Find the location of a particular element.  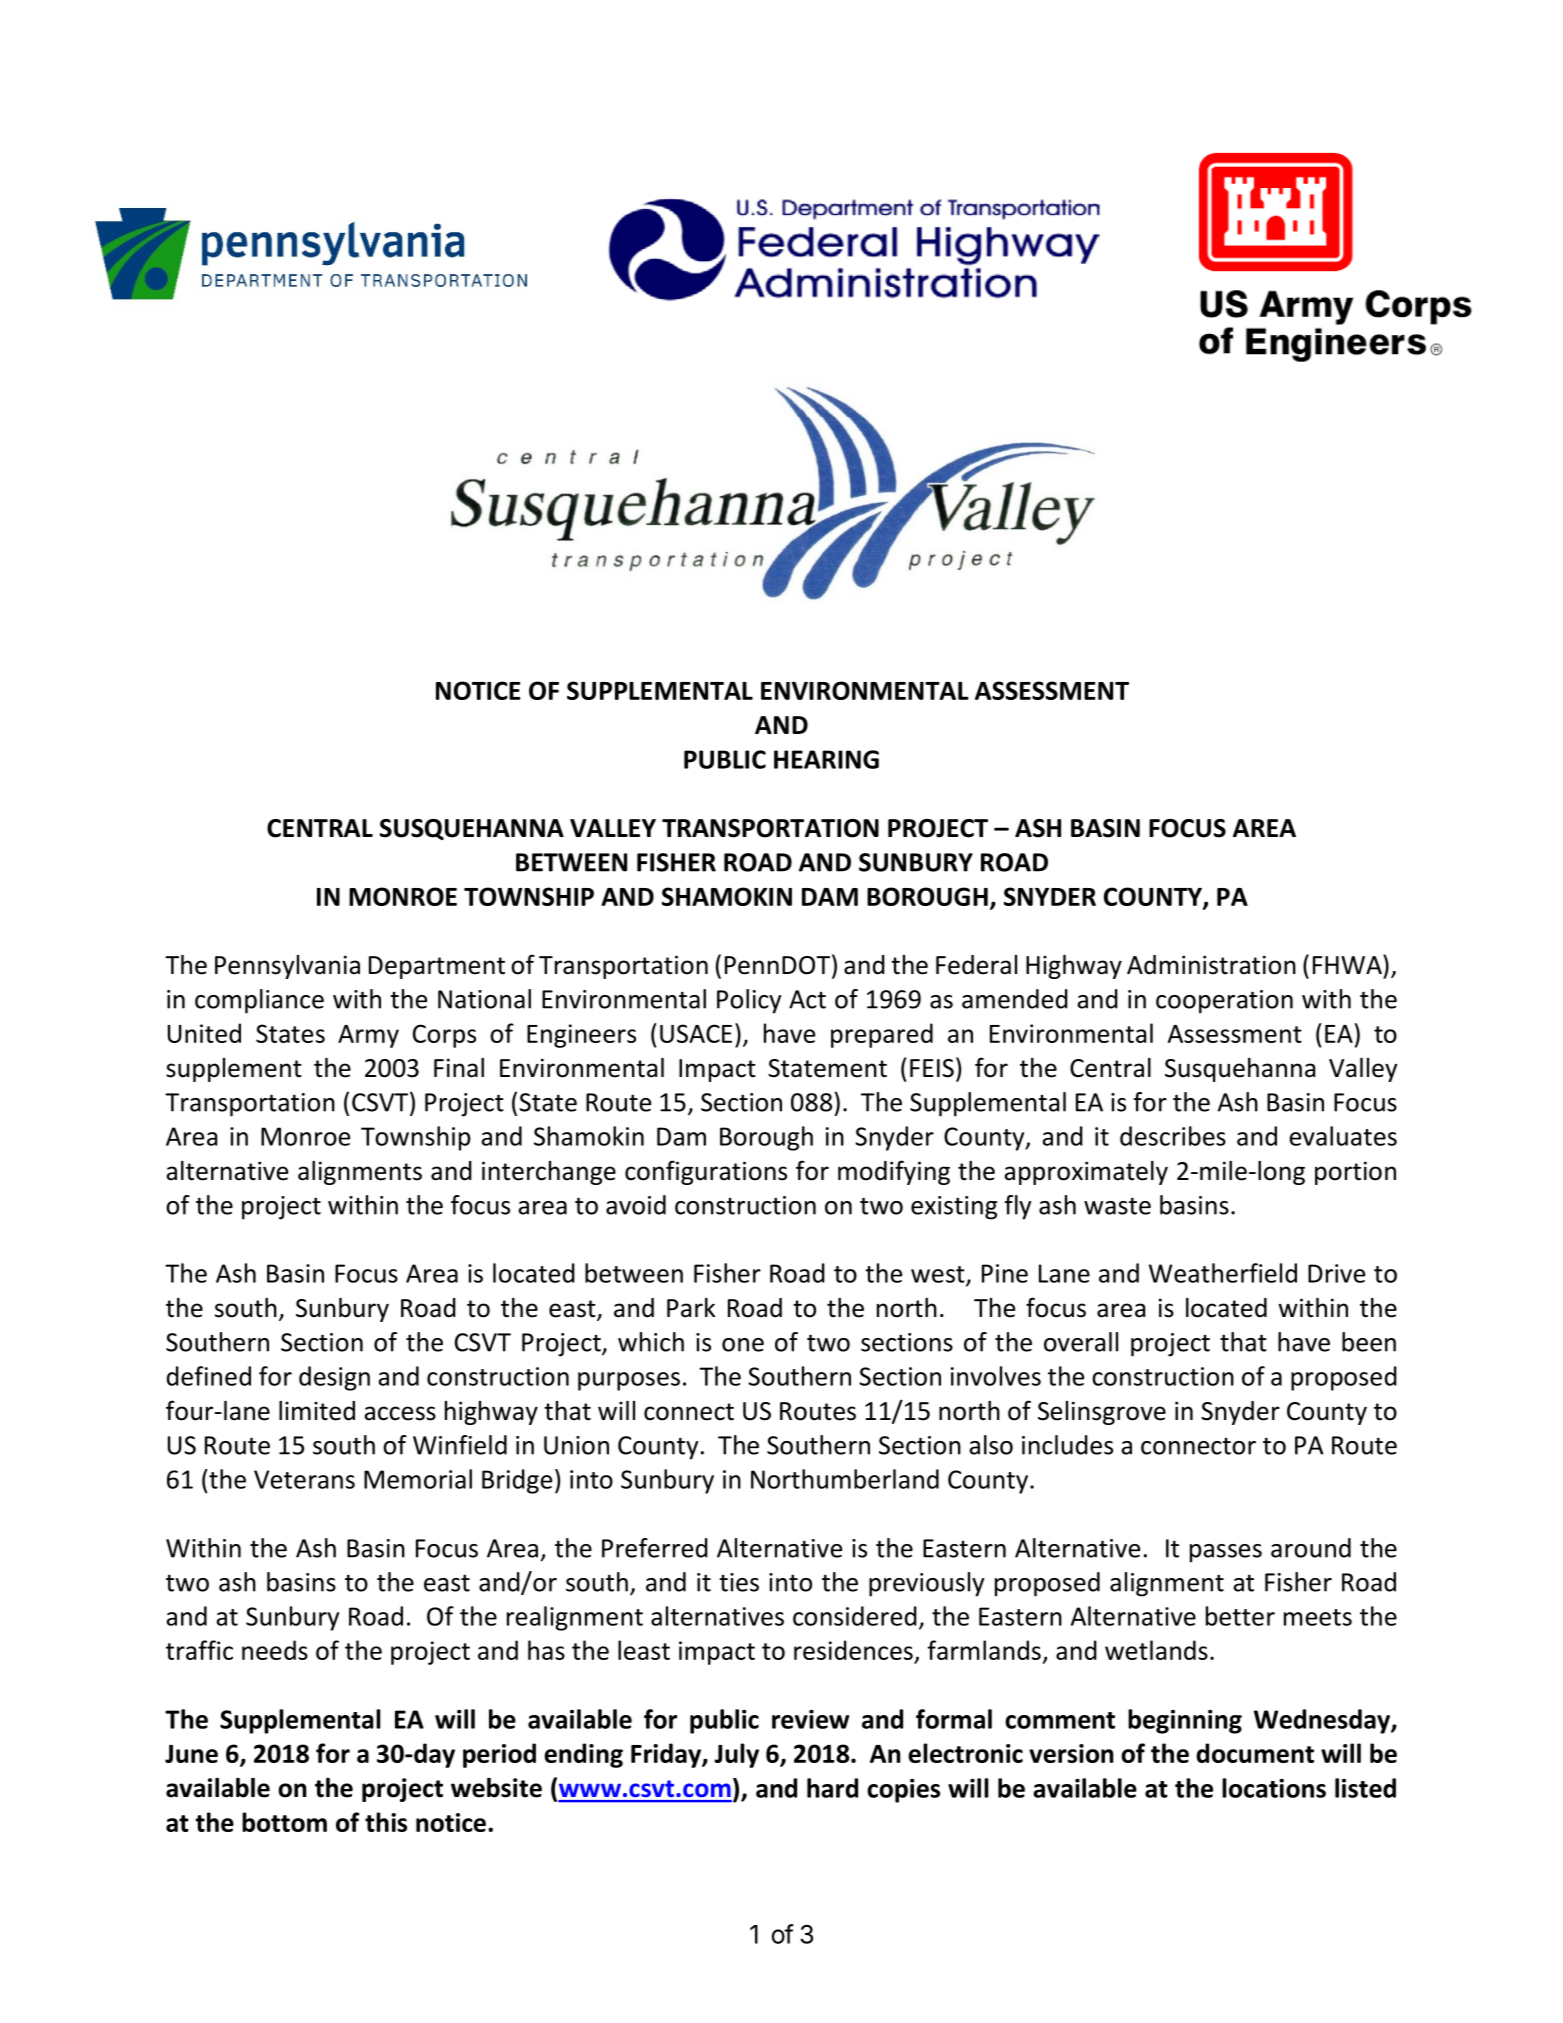

bottom is located at coordinates (284, 1822).
